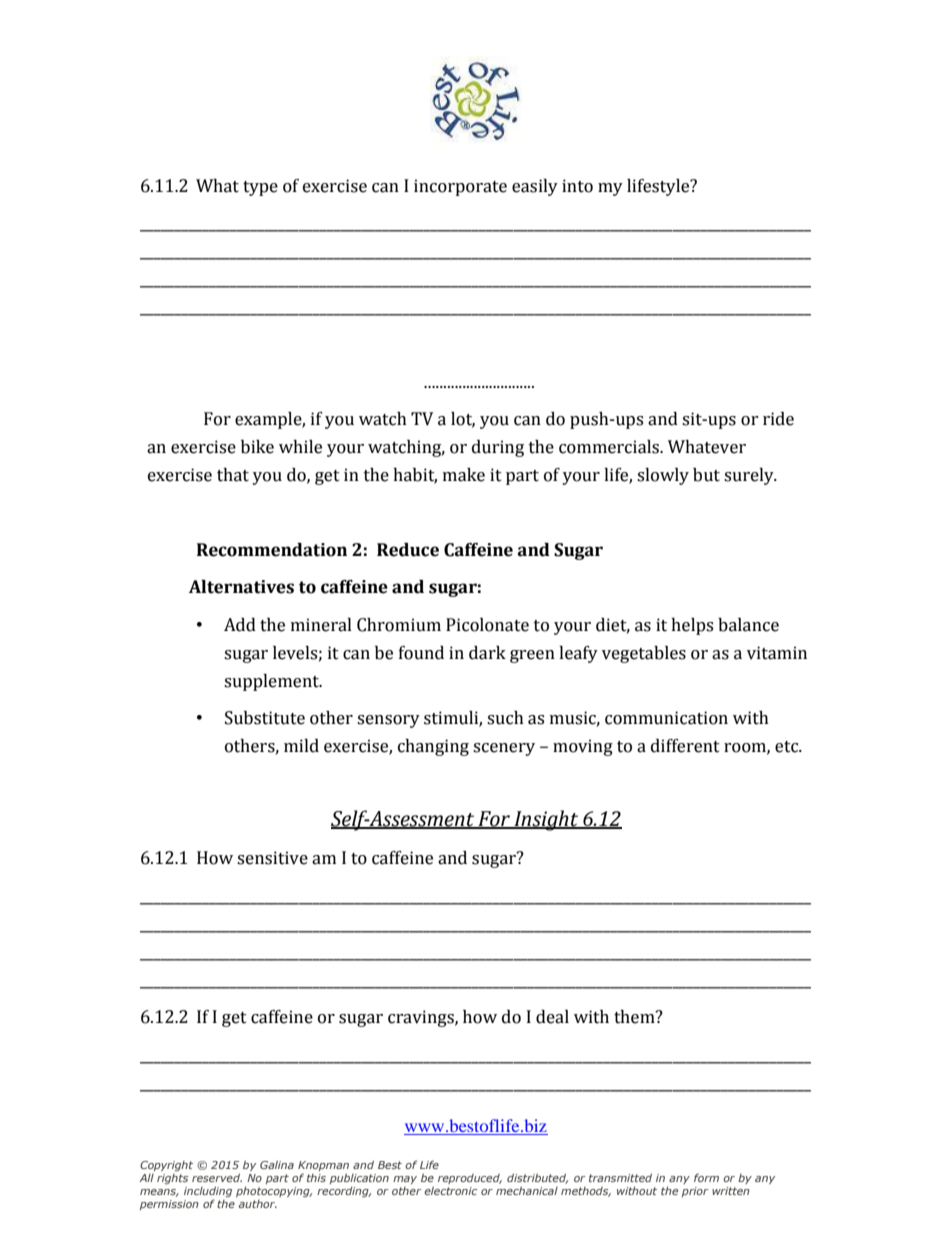 This screenshot has width=952, height=1233. What do you see at coordinates (552, 1017) in the screenshot?
I see `deal` at bounding box center [552, 1017].
